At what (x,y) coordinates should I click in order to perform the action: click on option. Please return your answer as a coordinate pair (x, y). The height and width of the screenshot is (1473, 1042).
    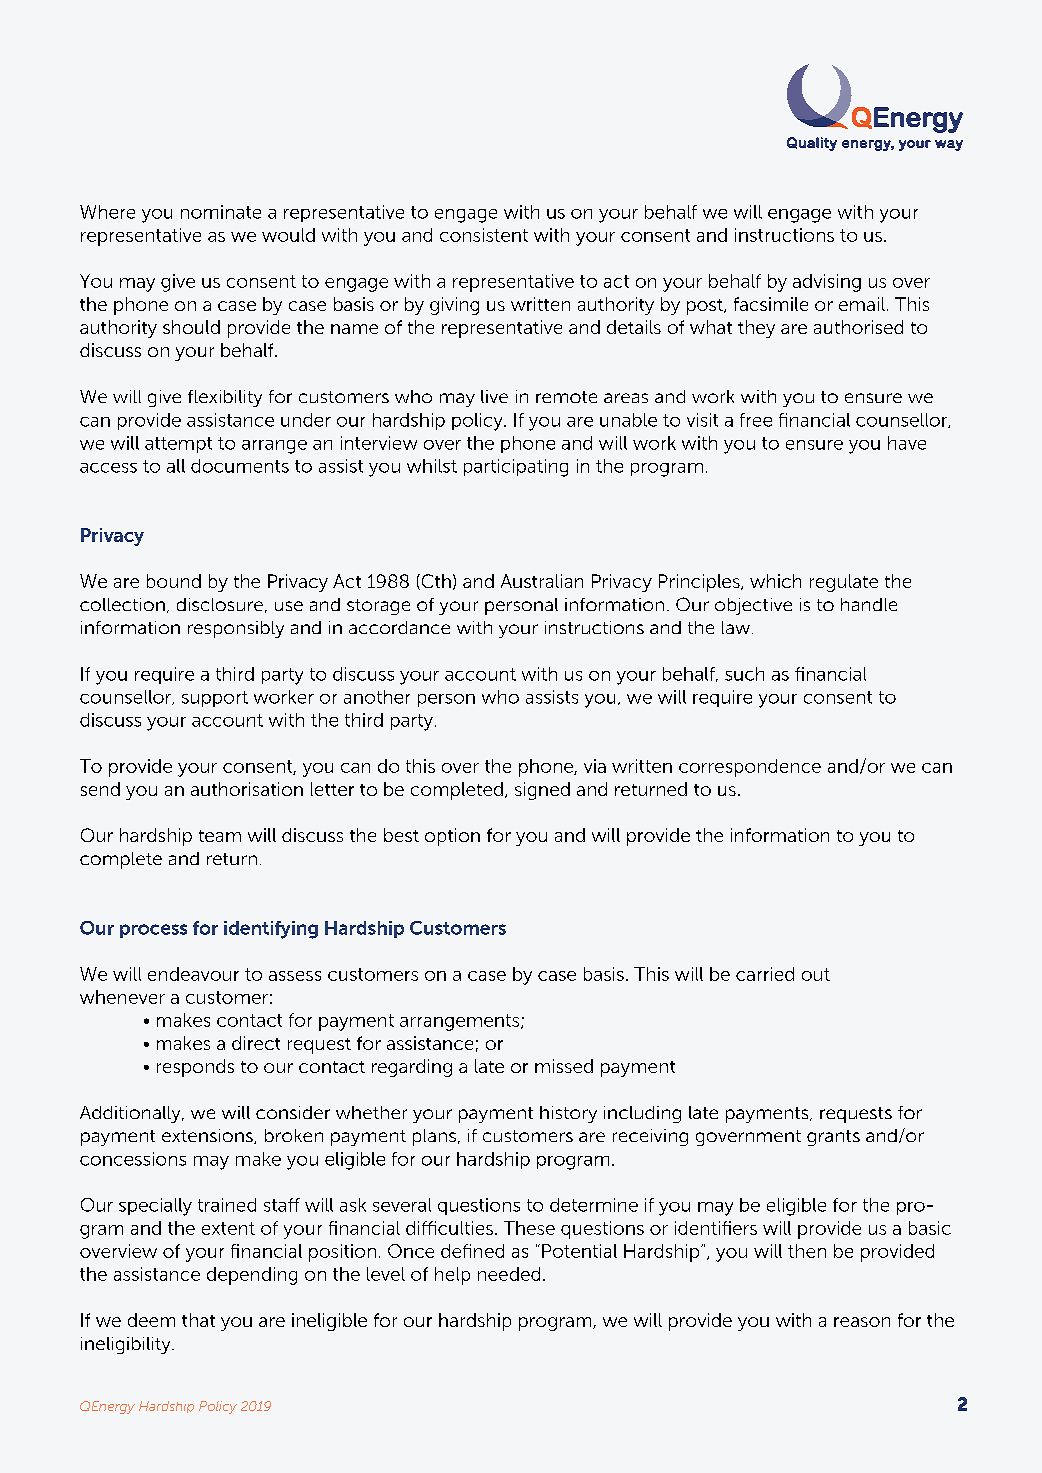
    Looking at the image, I should click on (452, 837).
